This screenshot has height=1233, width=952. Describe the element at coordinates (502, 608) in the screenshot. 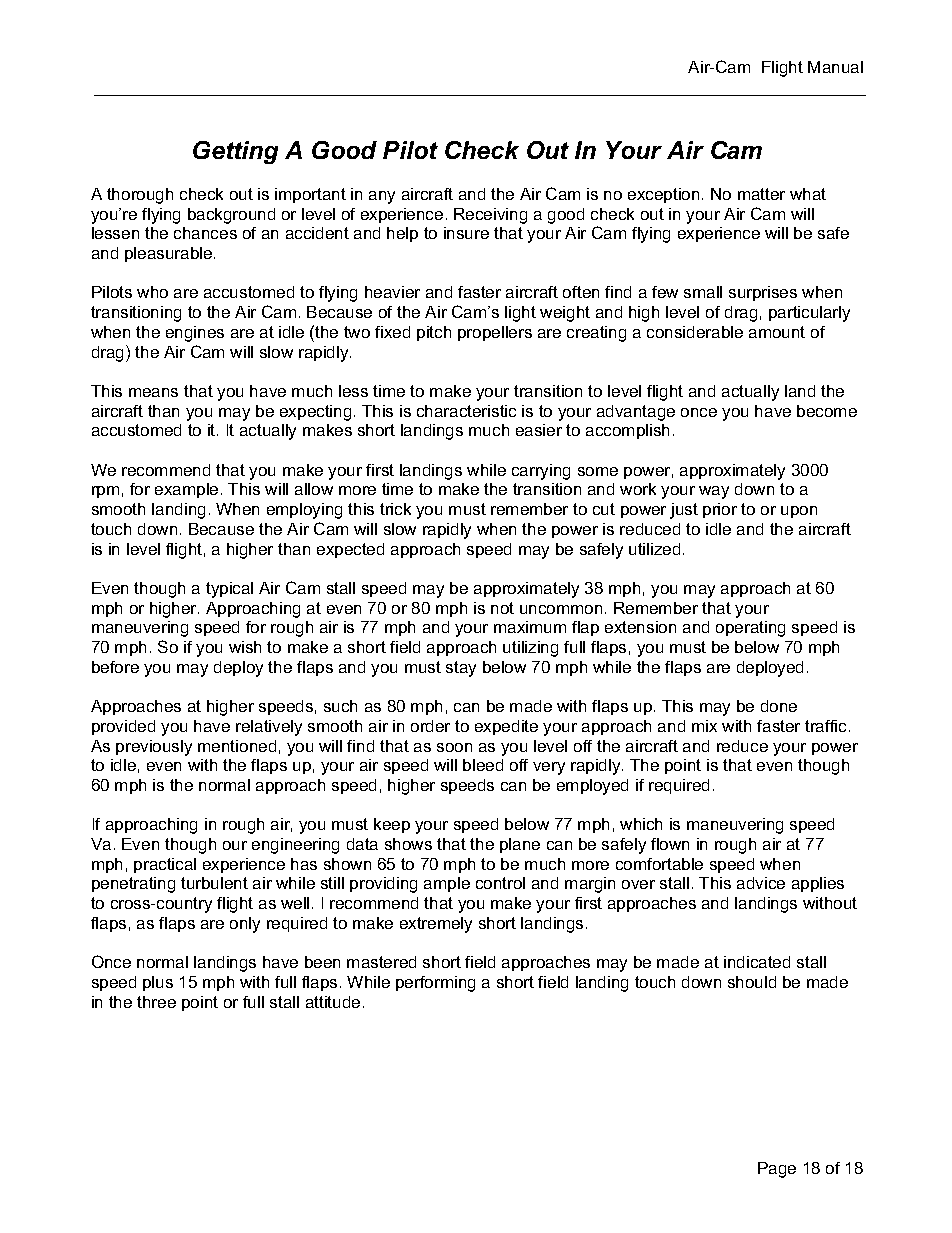

I see `not` at that location.
